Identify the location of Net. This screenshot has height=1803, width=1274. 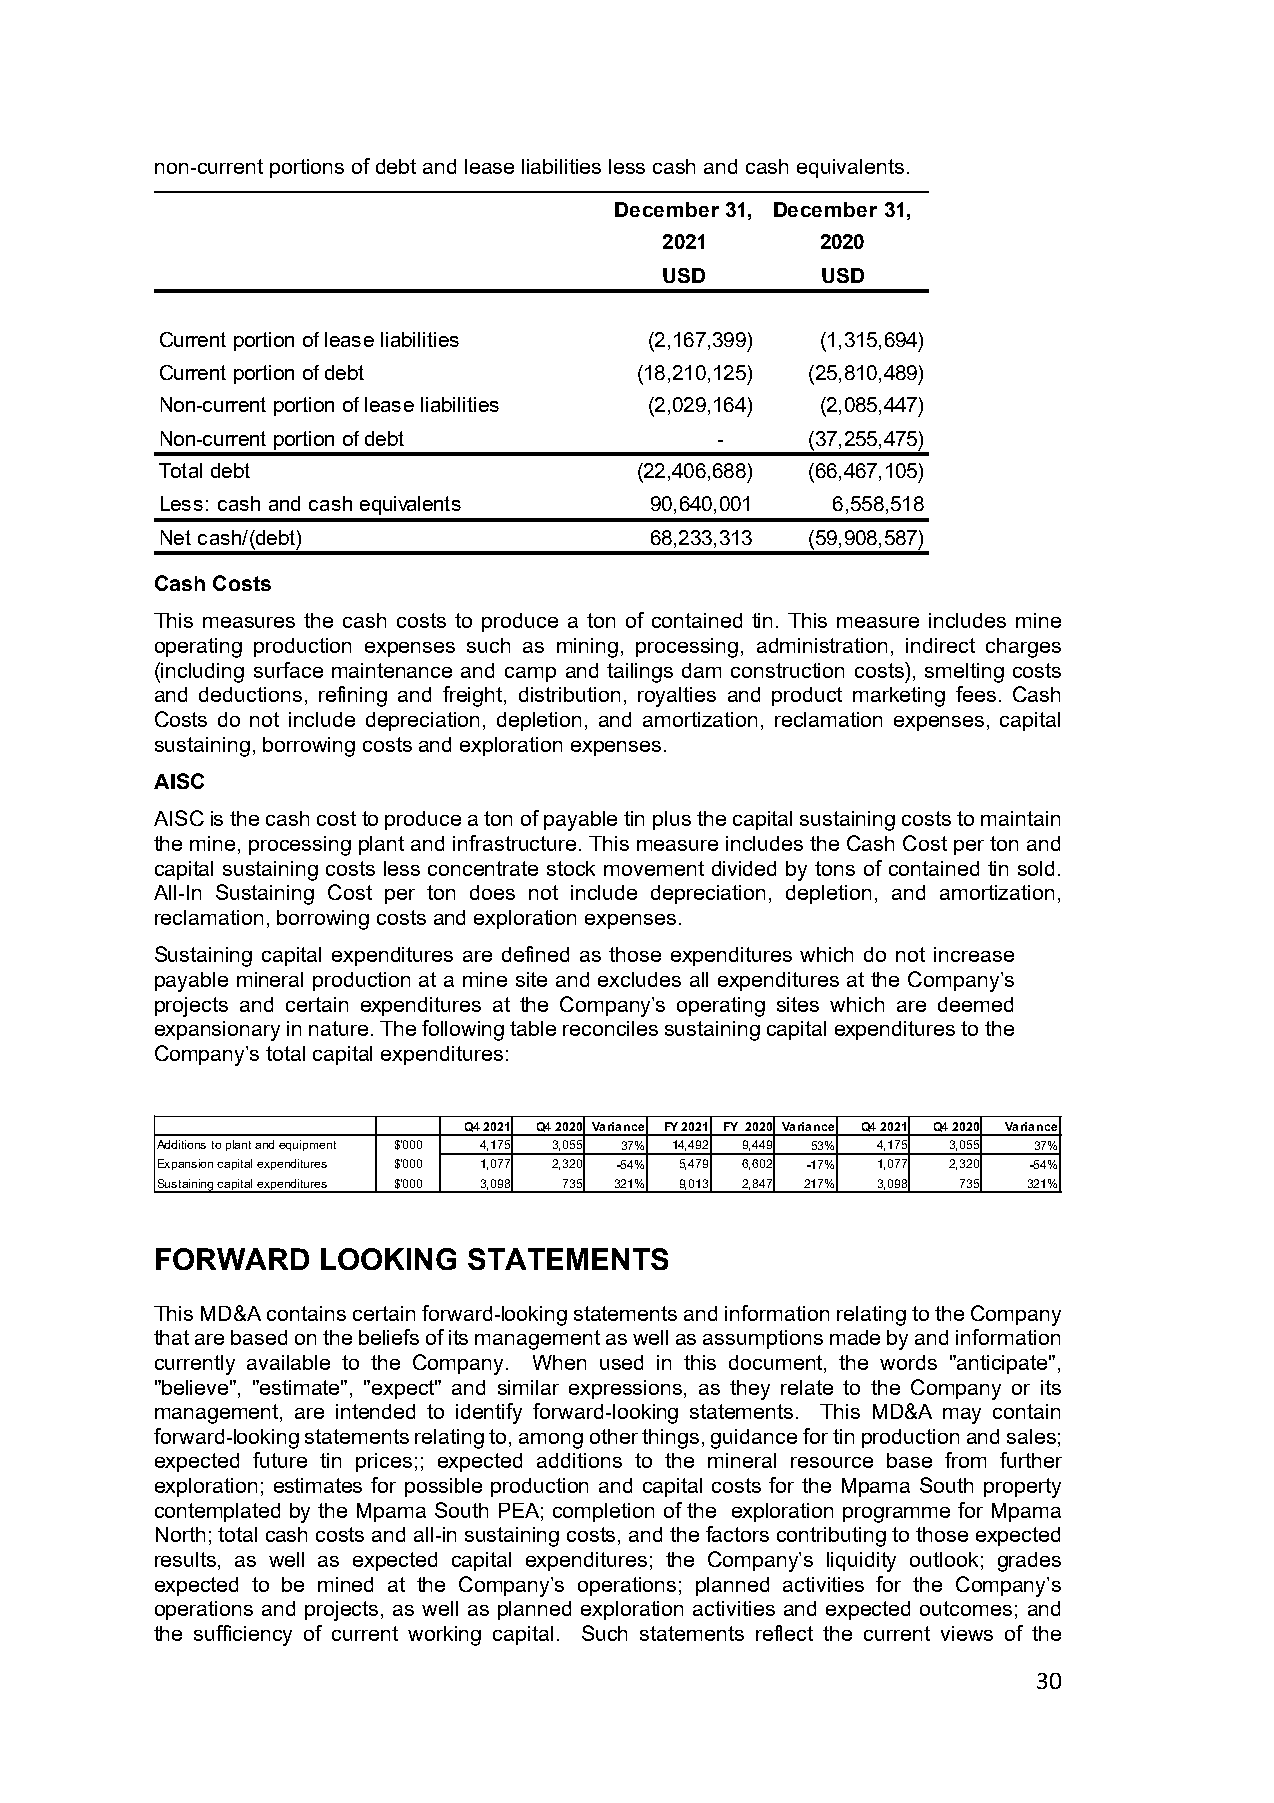
(176, 537).
